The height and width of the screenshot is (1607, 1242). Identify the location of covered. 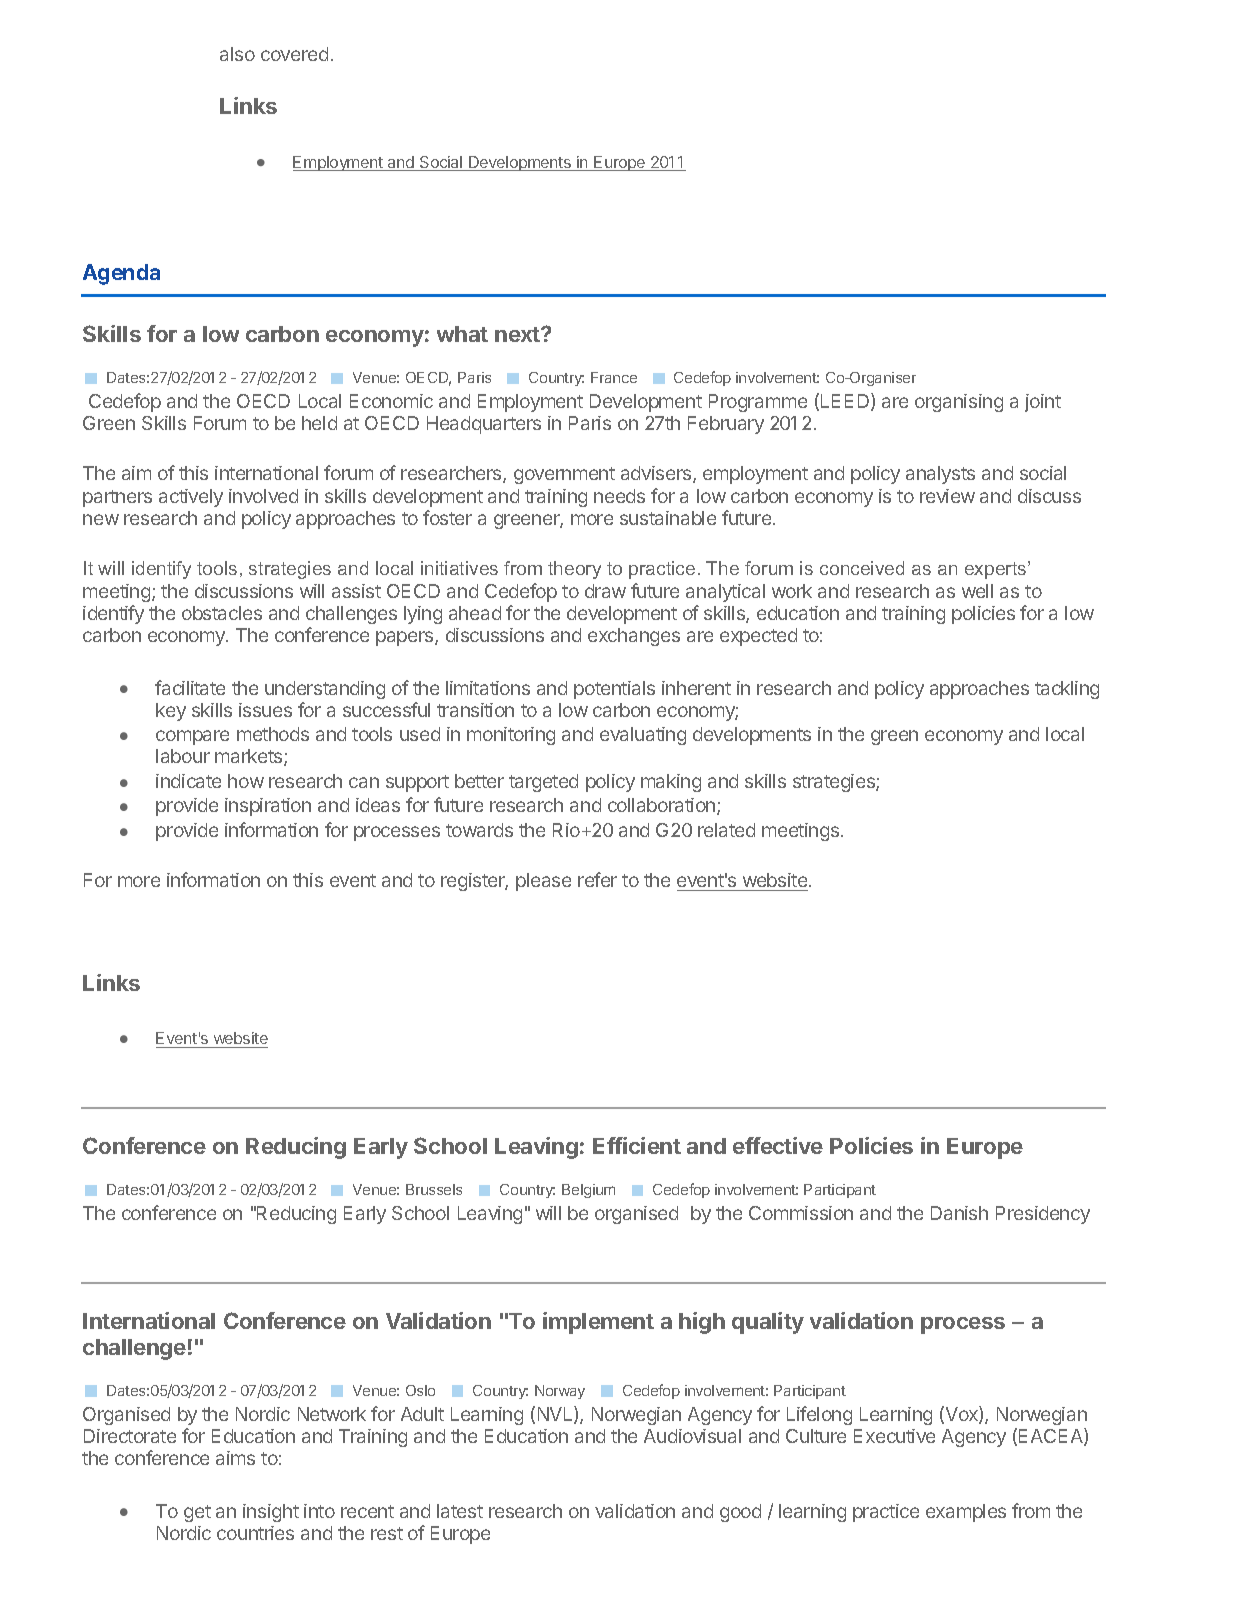
(294, 54).
